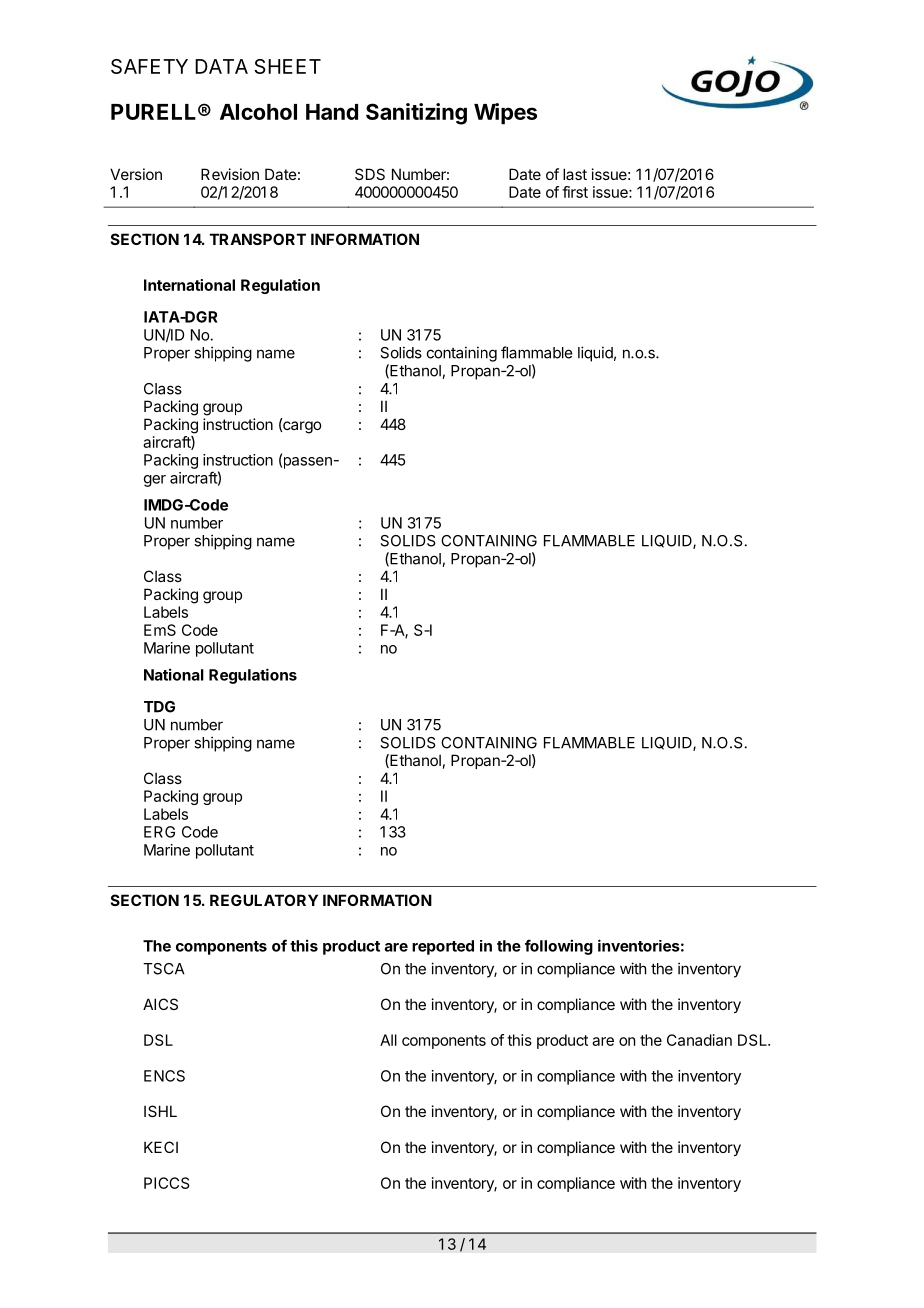 The width and height of the page is (924, 1308). Describe the element at coordinates (370, 174) in the page. I see `SDS` at that location.
